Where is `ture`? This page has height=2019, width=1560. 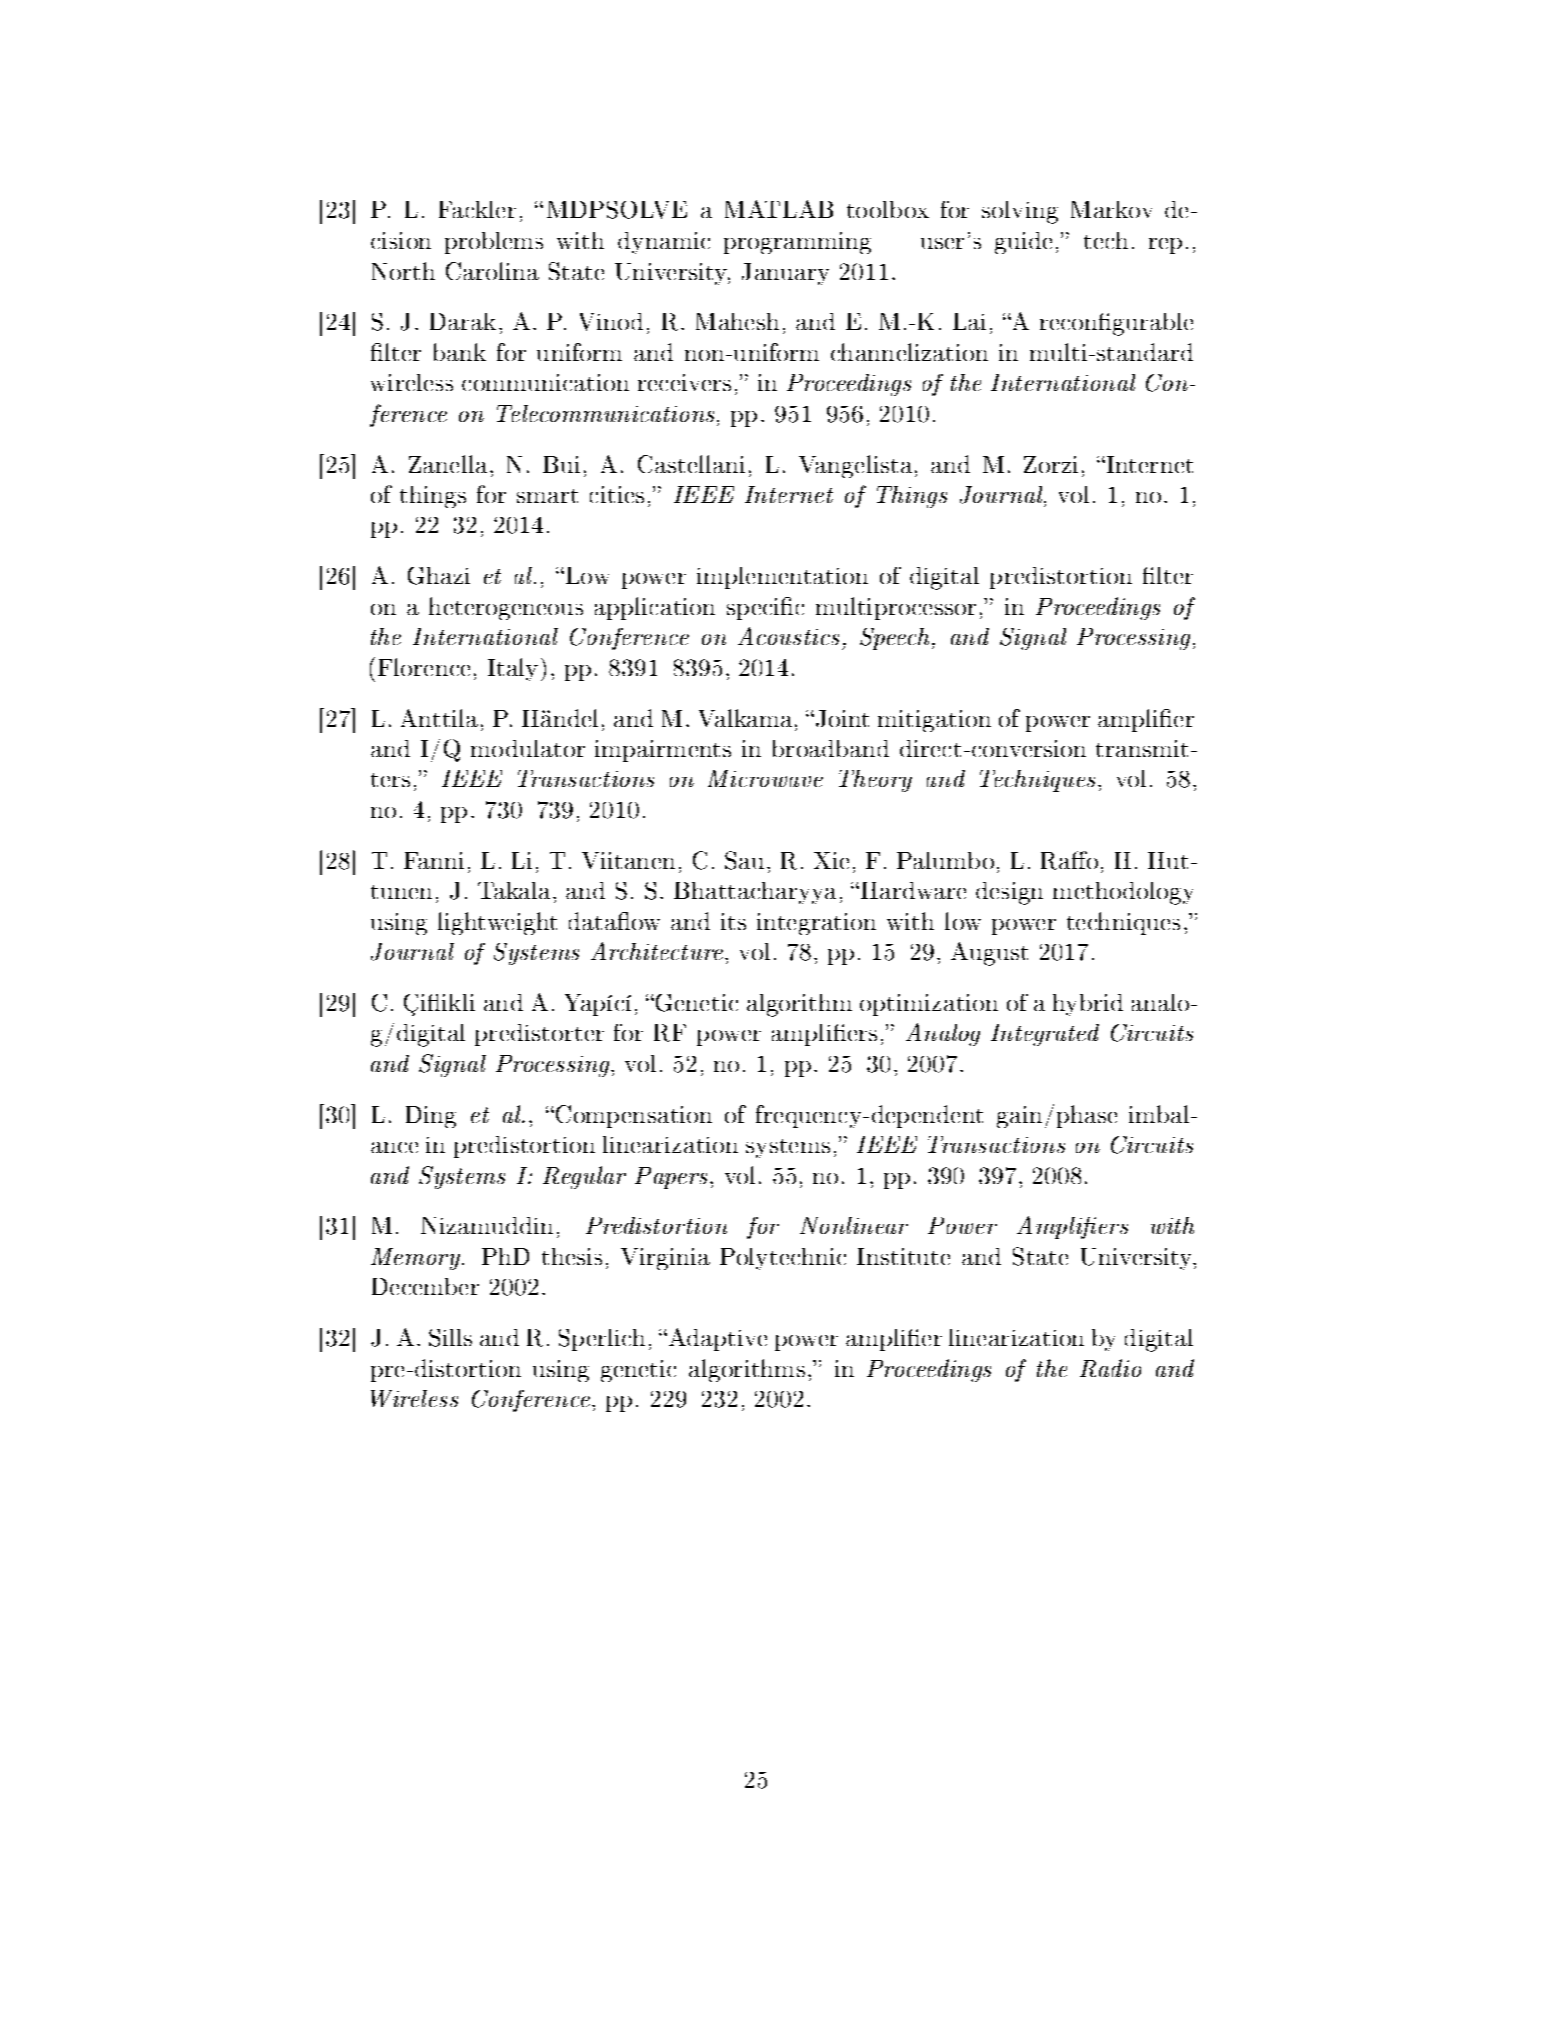
ture is located at coordinates (704, 952).
